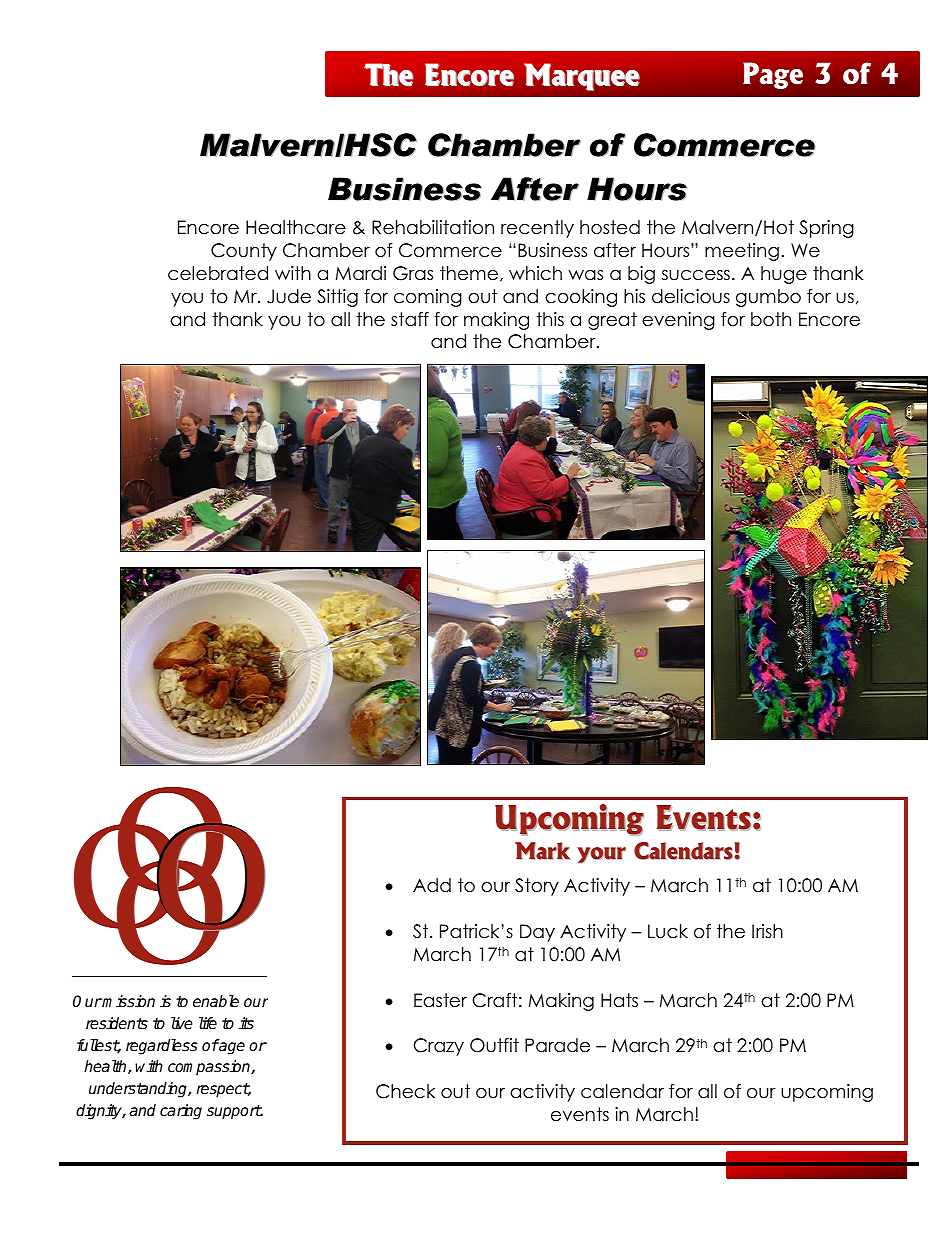 The image size is (952, 1233). Describe the element at coordinates (289, 296) in the screenshot. I see `Jude` at that location.
